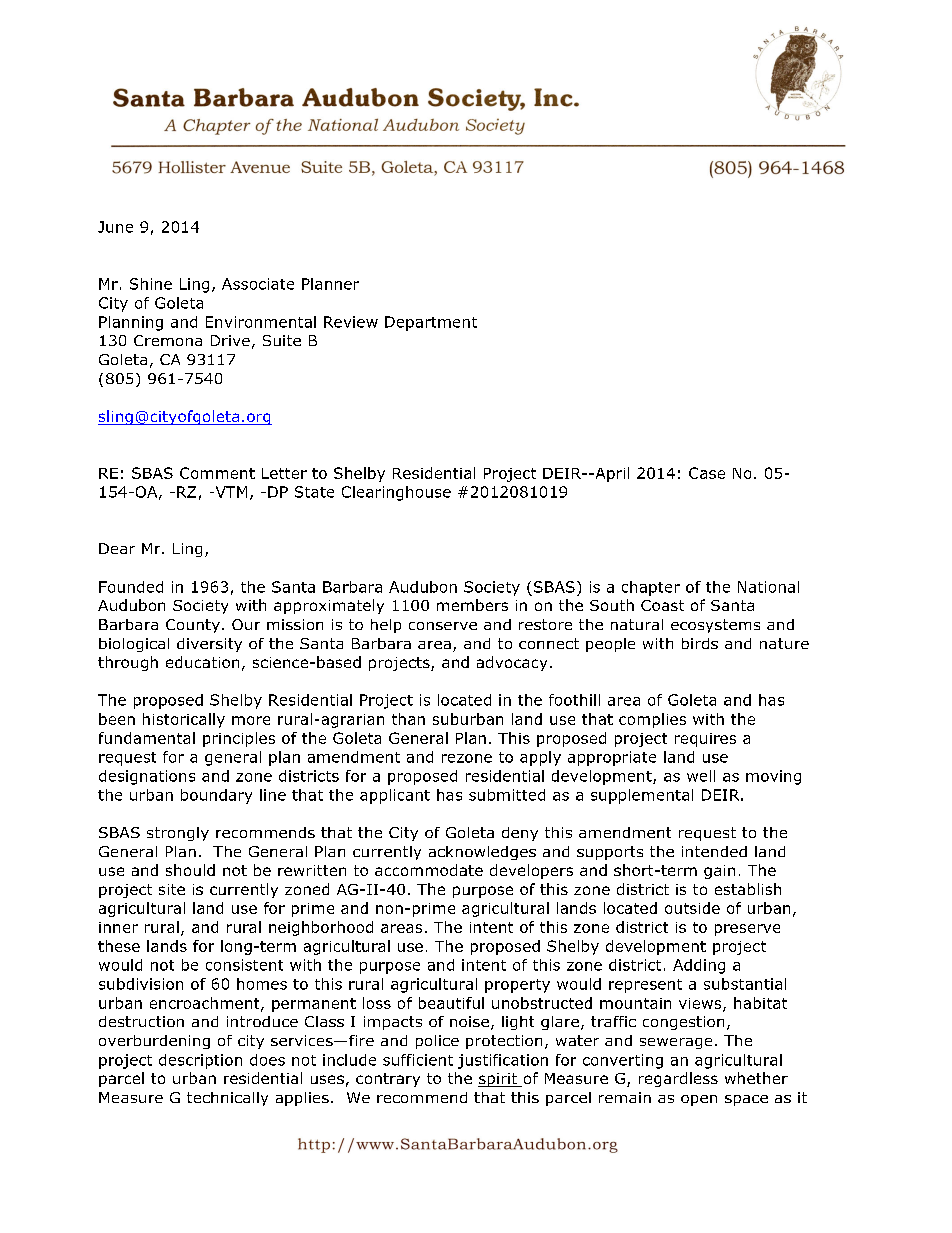  Describe the element at coordinates (418, 1060) in the document. I see `sufficient` at that location.
